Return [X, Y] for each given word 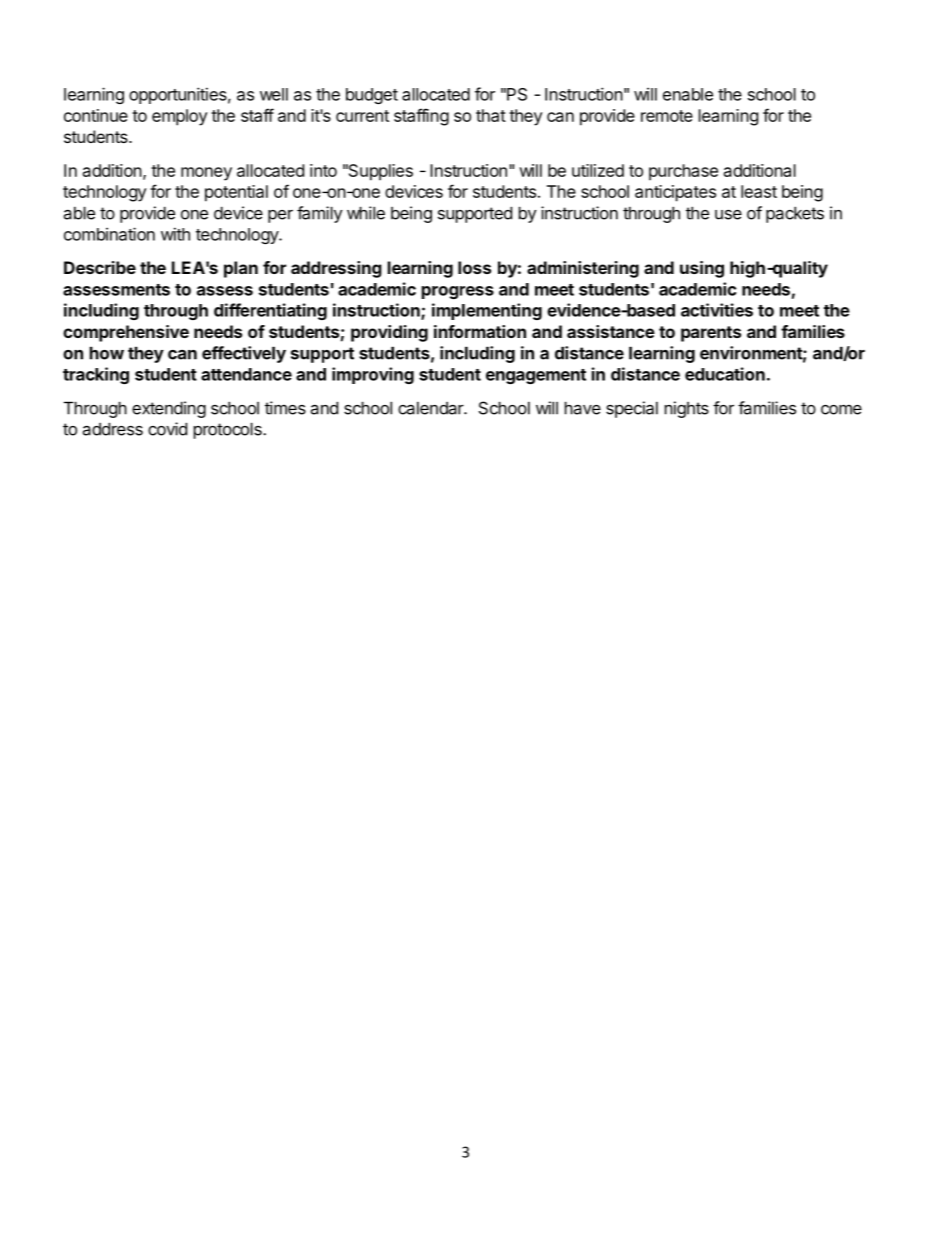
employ [179, 117]
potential [236, 193]
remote [667, 116]
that [491, 115]
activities [717, 310]
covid [167, 429]
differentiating [270, 311]
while [366, 213]
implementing [487, 311]
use [728, 215]
